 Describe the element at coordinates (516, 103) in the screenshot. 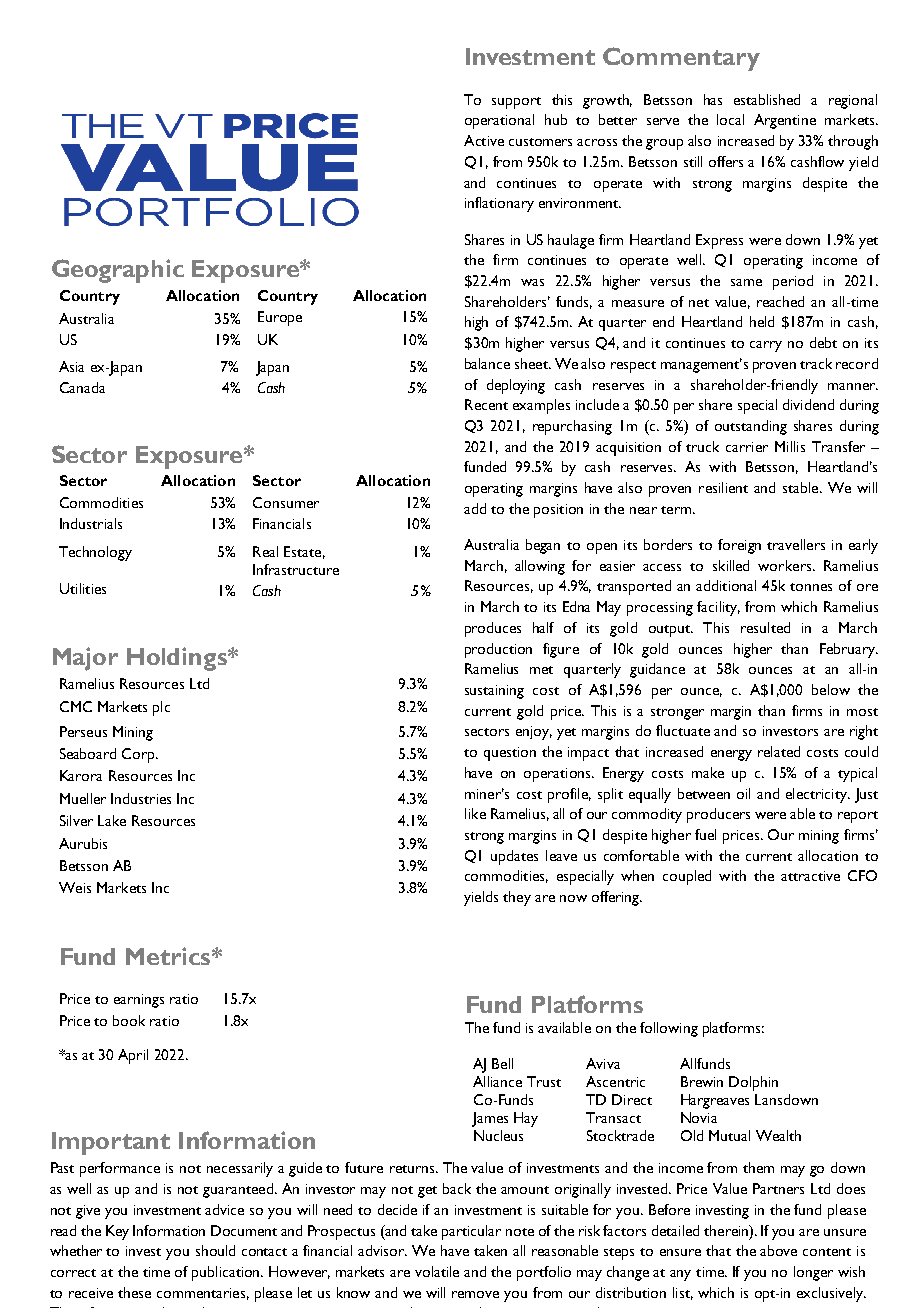

I see `support` at that location.
